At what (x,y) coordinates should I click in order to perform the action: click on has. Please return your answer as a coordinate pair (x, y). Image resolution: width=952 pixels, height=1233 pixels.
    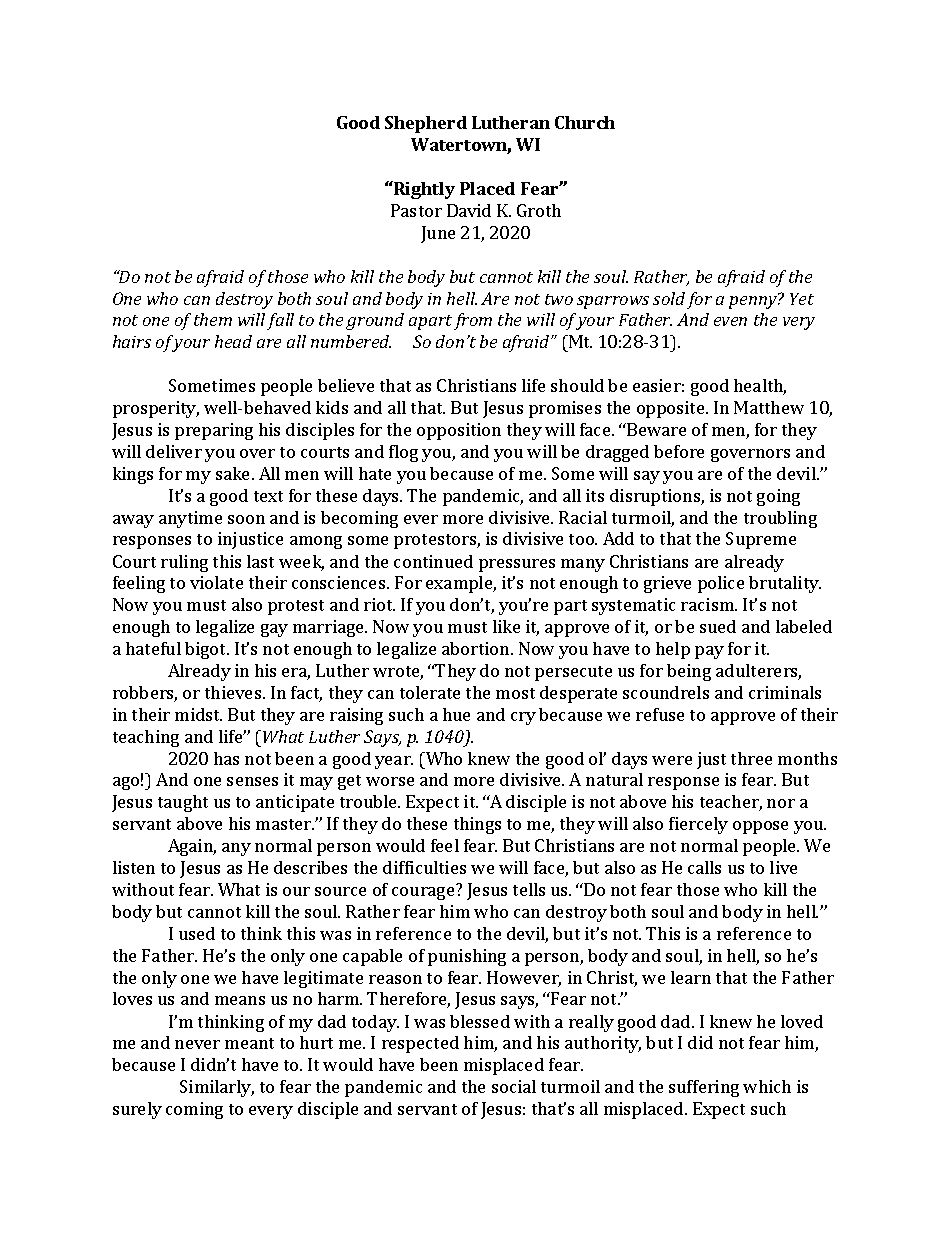
    Looking at the image, I should click on (226, 758).
